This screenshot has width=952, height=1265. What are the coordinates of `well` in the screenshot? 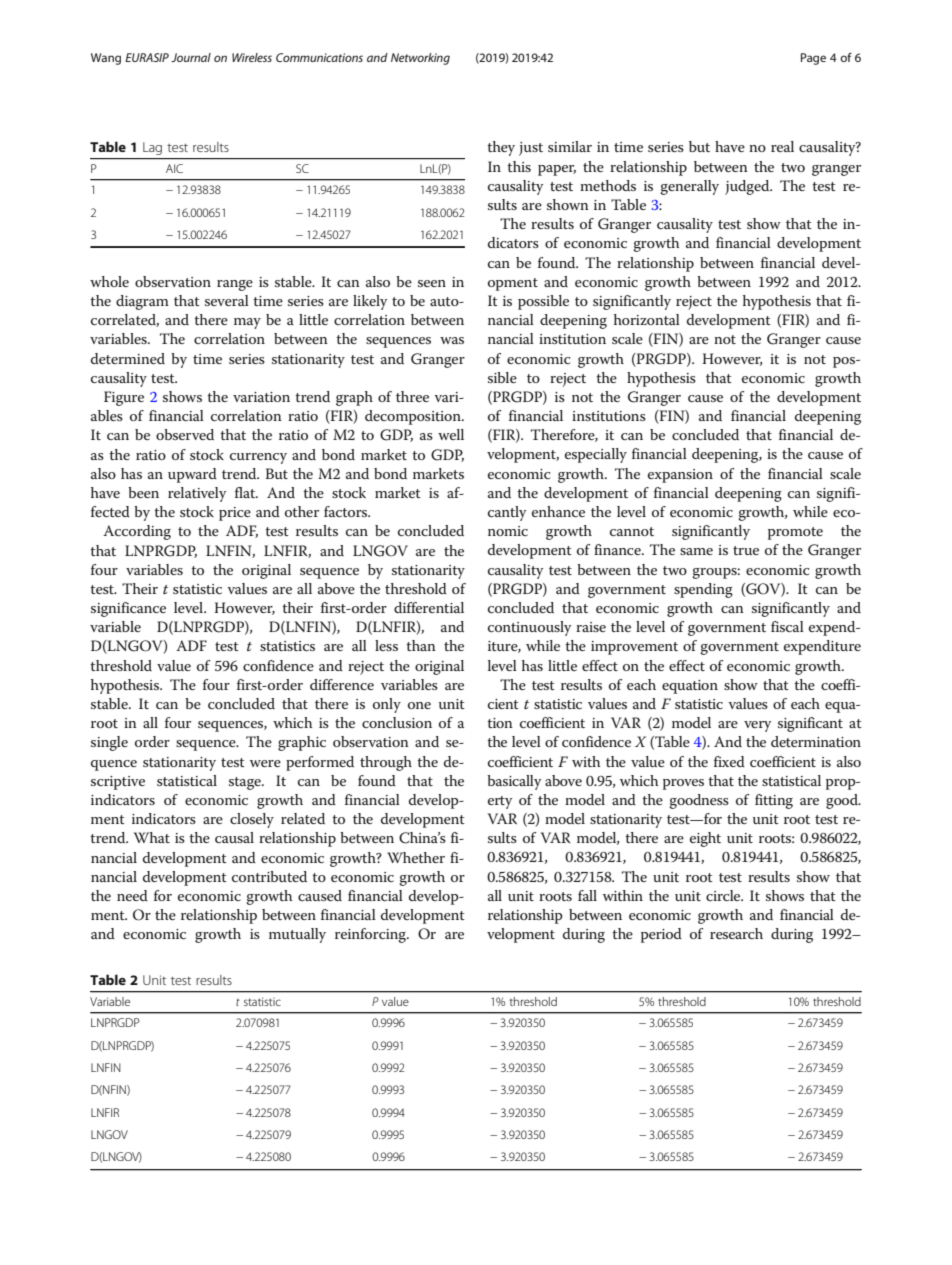 It's located at (451, 434).
